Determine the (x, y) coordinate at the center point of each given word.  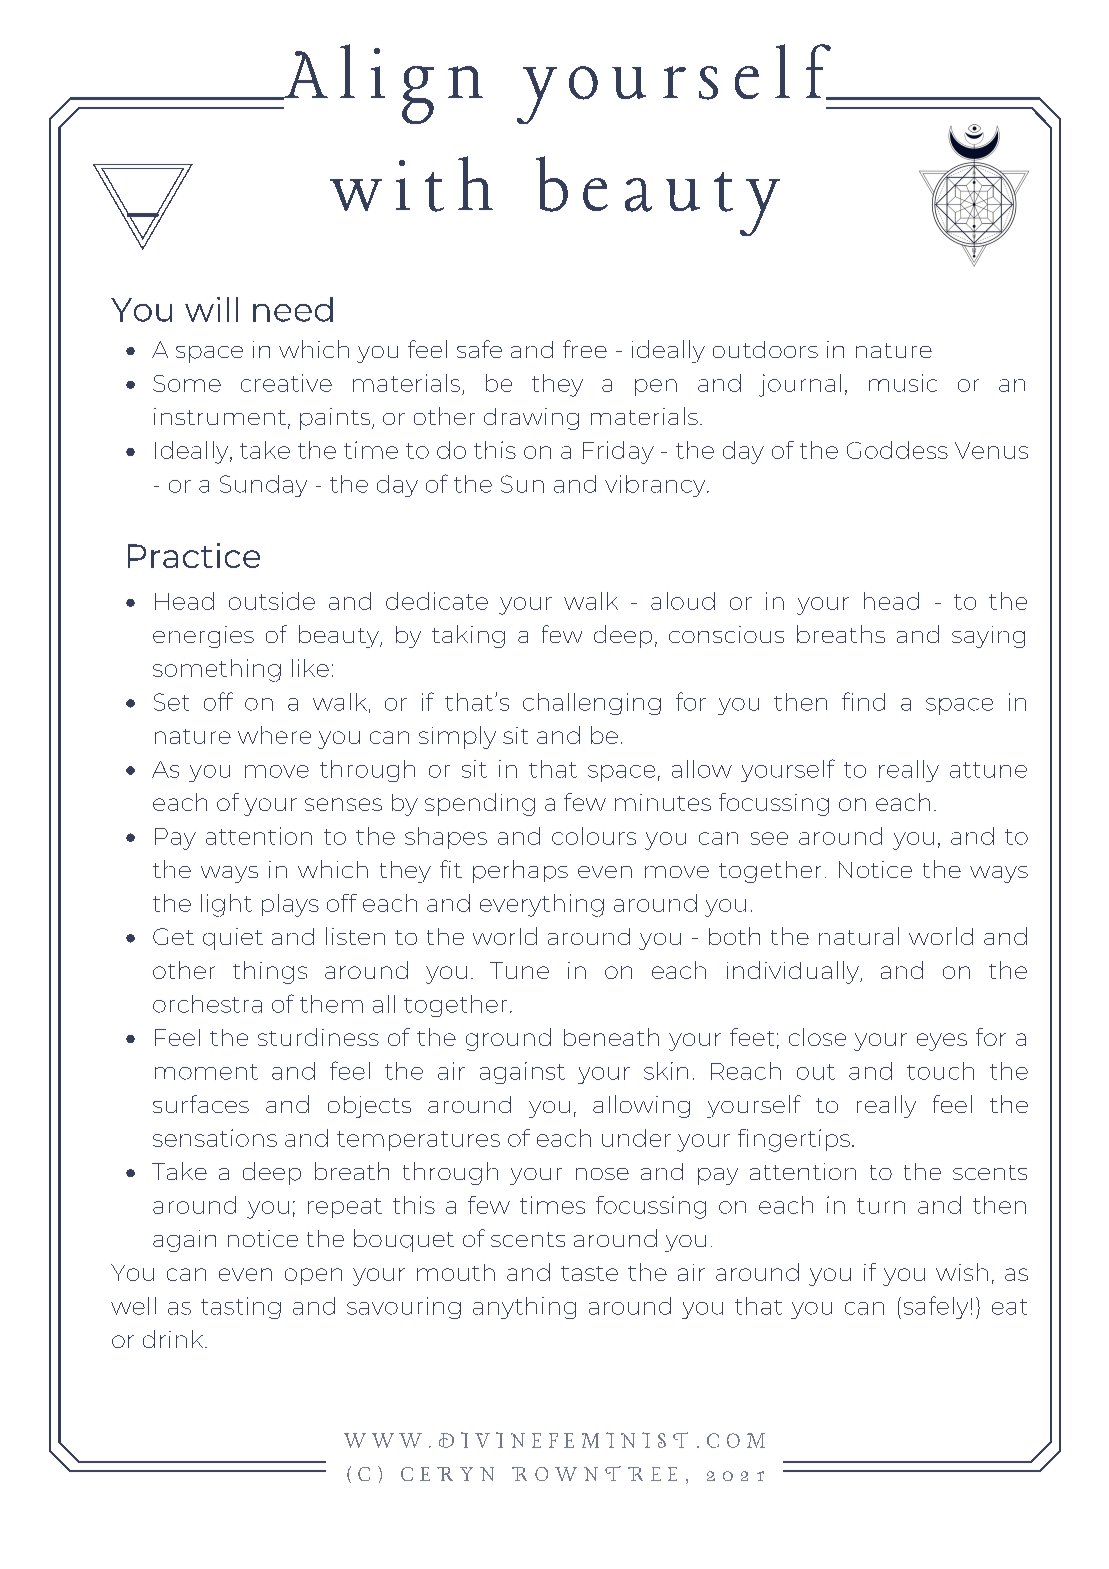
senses (343, 804)
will (211, 309)
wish (962, 1272)
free (585, 349)
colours (594, 836)
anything (524, 1308)
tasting (241, 1308)
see (769, 838)
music (903, 383)
